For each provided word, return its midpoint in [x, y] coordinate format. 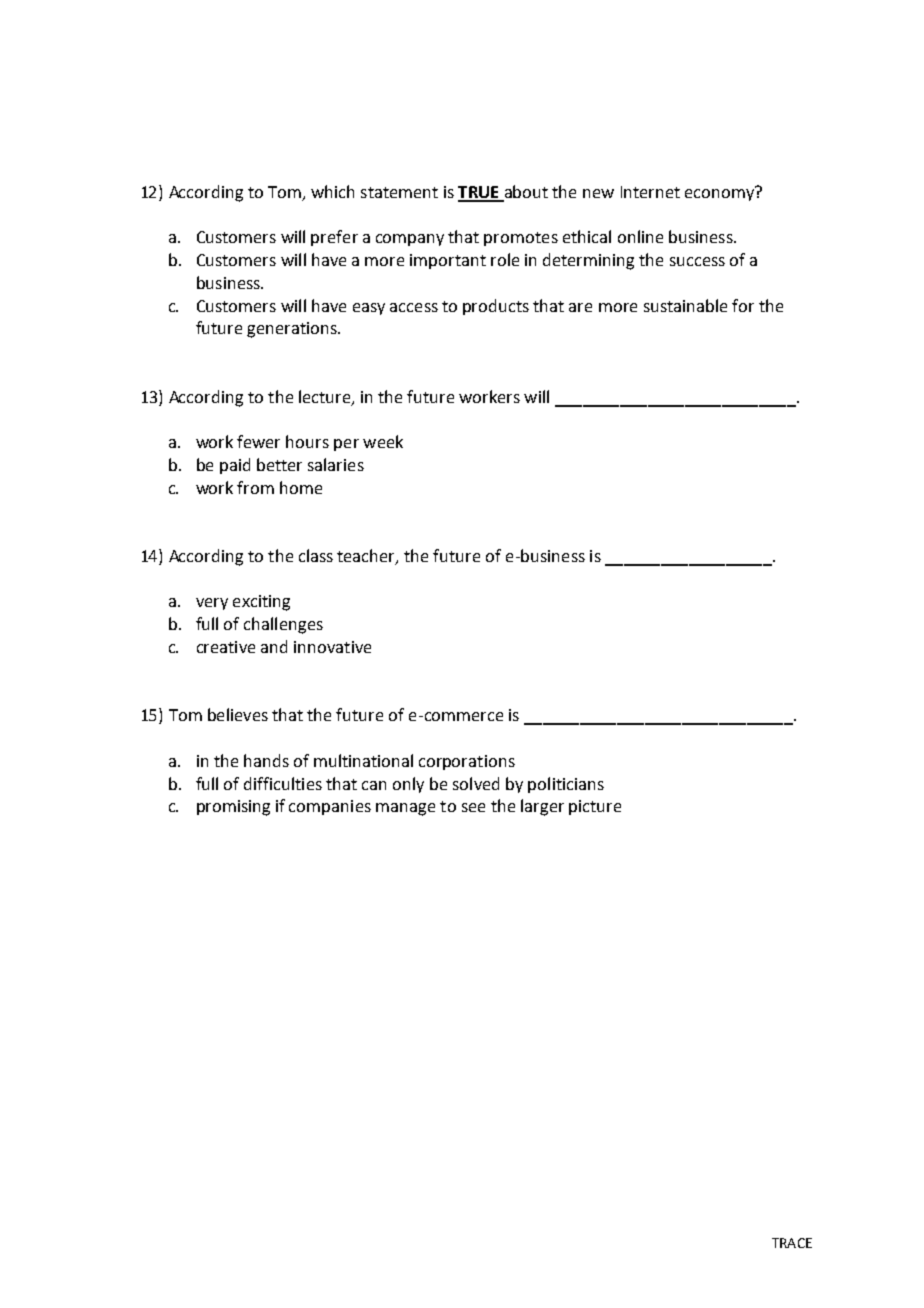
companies [330, 807]
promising [233, 808]
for [743, 305]
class [316, 555]
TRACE [792, 1243]
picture [595, 807]
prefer [334, 238]
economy [720, 194]
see [473, 807]
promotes [521, 239]
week [383, 441]
